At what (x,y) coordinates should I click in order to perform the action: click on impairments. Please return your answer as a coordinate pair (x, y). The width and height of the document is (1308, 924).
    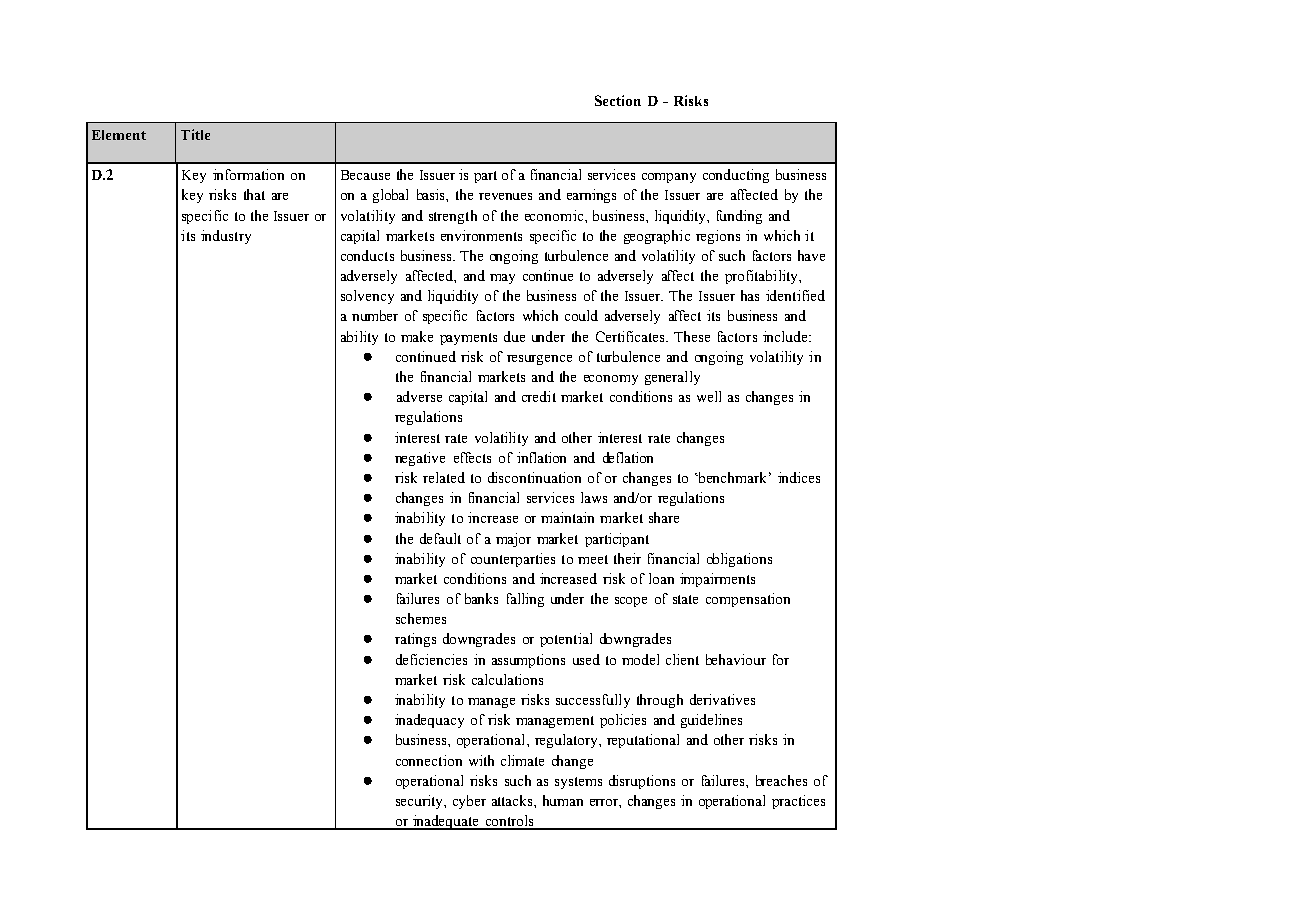
    Looking at the image, I should click on (717, 580).
